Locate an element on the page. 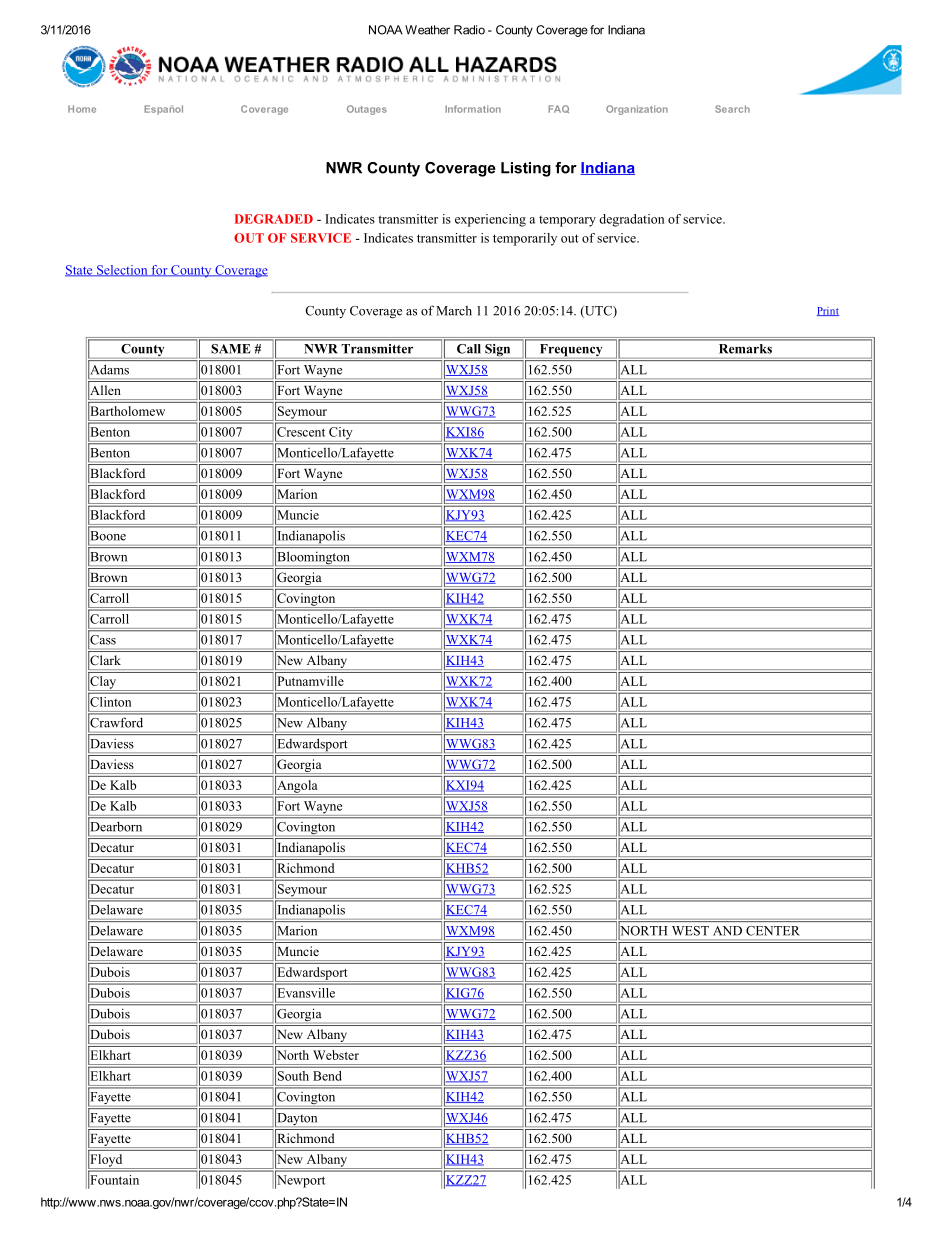 This page has width=952, height=1233. Webster is located at coordinates (336, 1055).
